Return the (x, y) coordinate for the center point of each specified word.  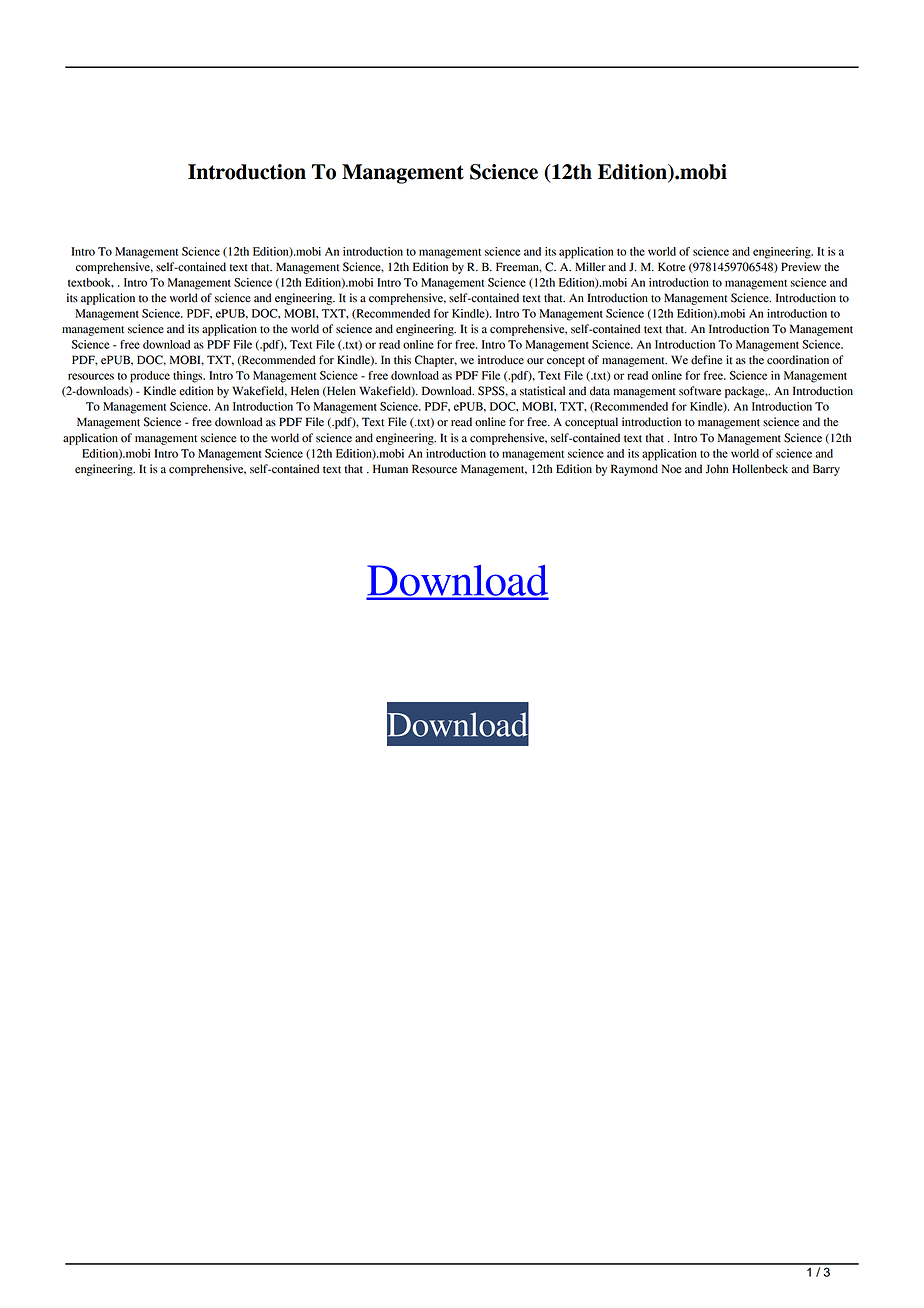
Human (390, 469)
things (189, 377)
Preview (801, 267)
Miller (590, 267)
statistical (542, 391)
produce (150, 377)
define (707, 360)
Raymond (634, 470)
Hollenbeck (760, 469)
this (402, 360)
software (700, 391)
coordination (798, 360)
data (600, 391)
